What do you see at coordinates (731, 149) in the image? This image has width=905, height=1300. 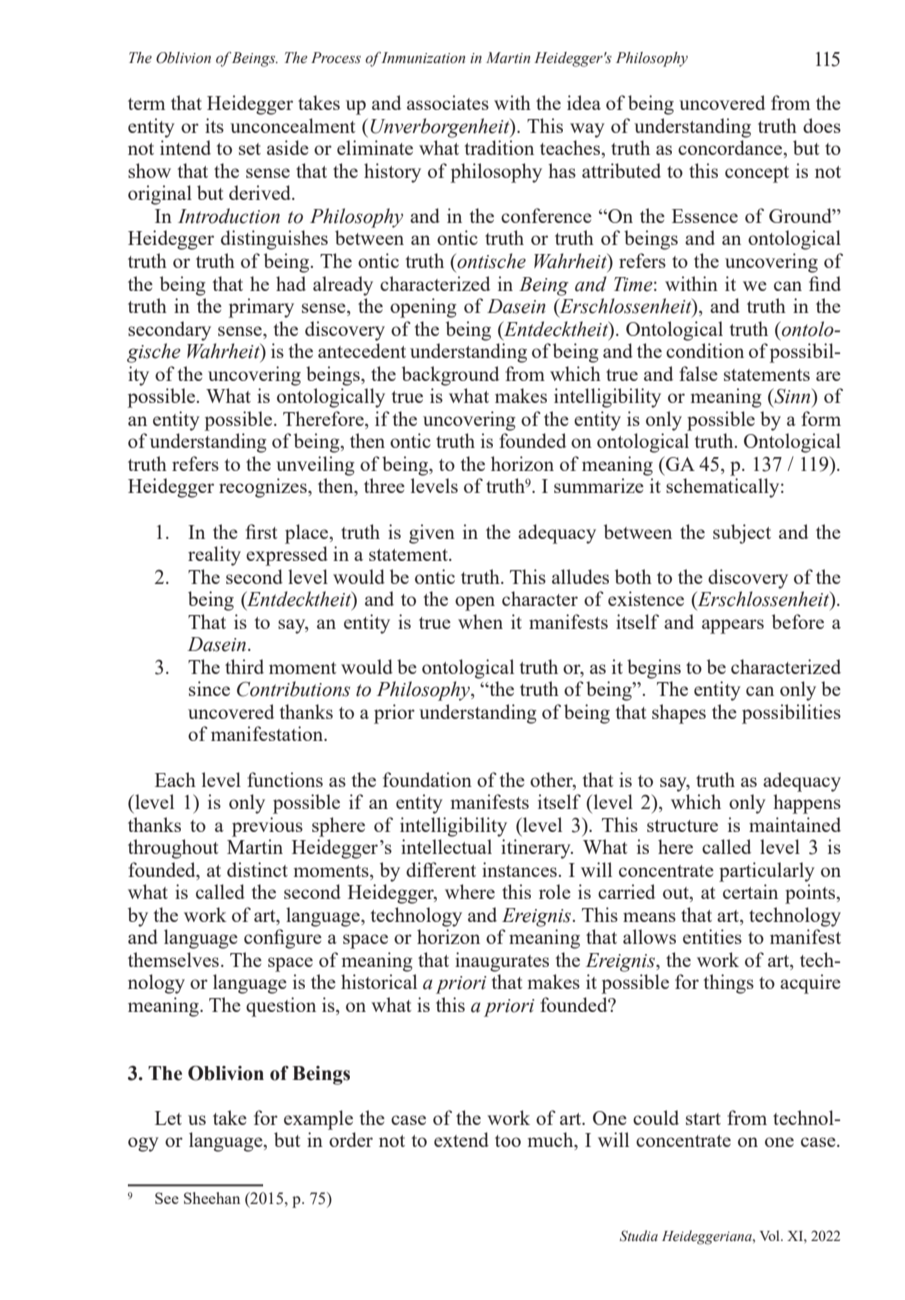 I see `concordance` at bounding box center [731, 149].
